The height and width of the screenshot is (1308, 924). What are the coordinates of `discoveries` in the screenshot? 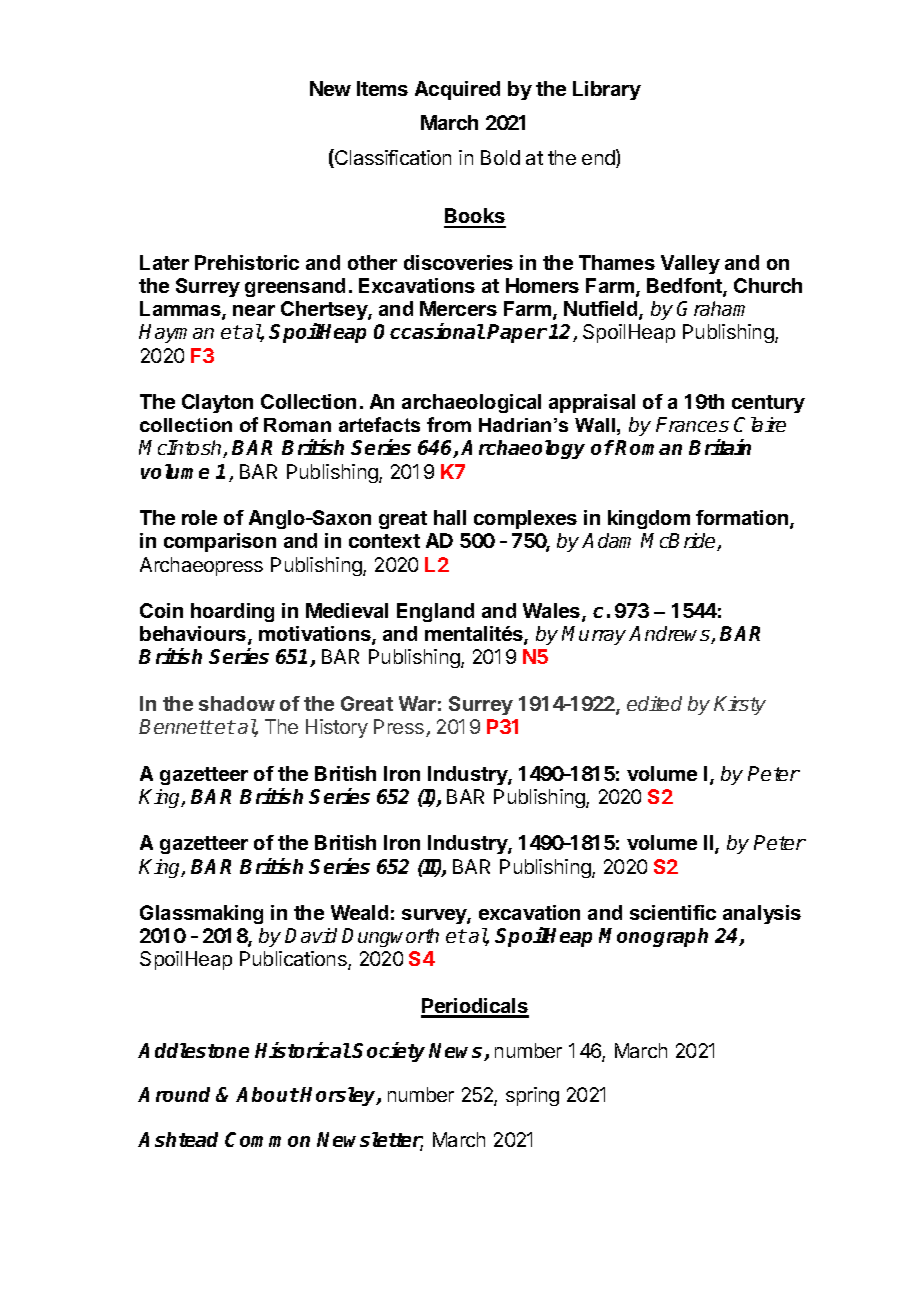 It's located at (458, 262).
